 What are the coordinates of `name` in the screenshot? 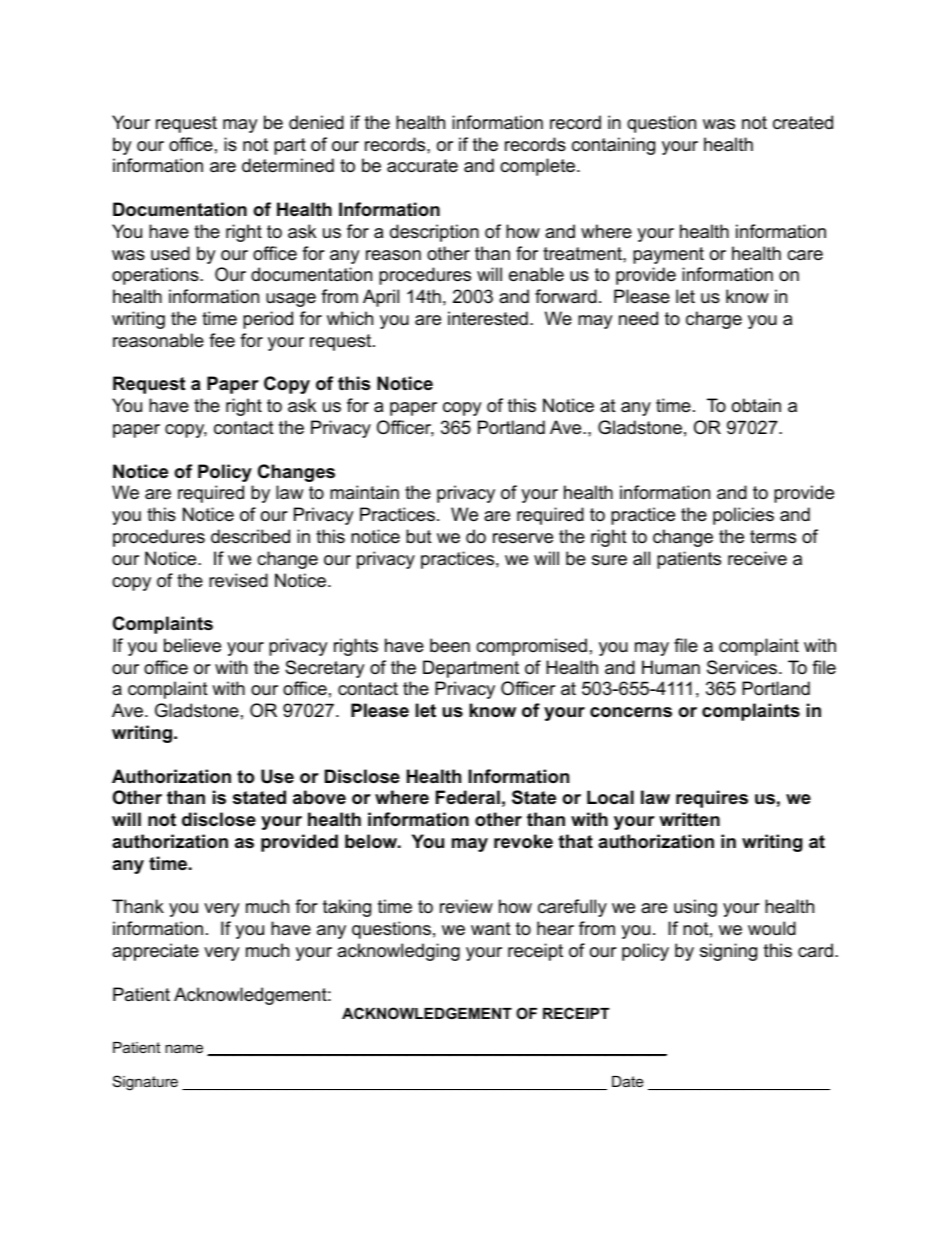 It's located at (184, 1048).
